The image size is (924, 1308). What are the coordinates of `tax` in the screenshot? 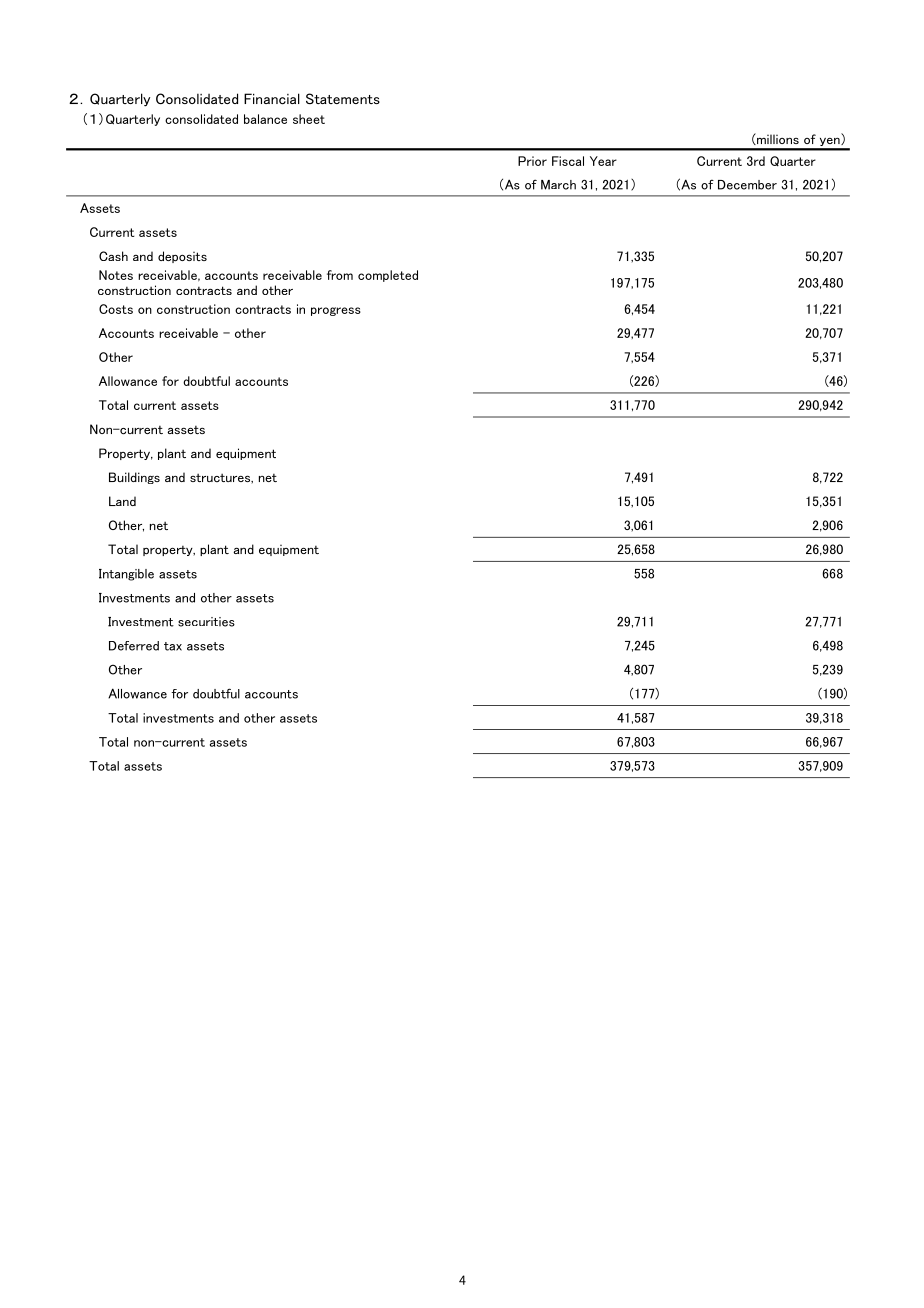 It's located at (173, 646).
